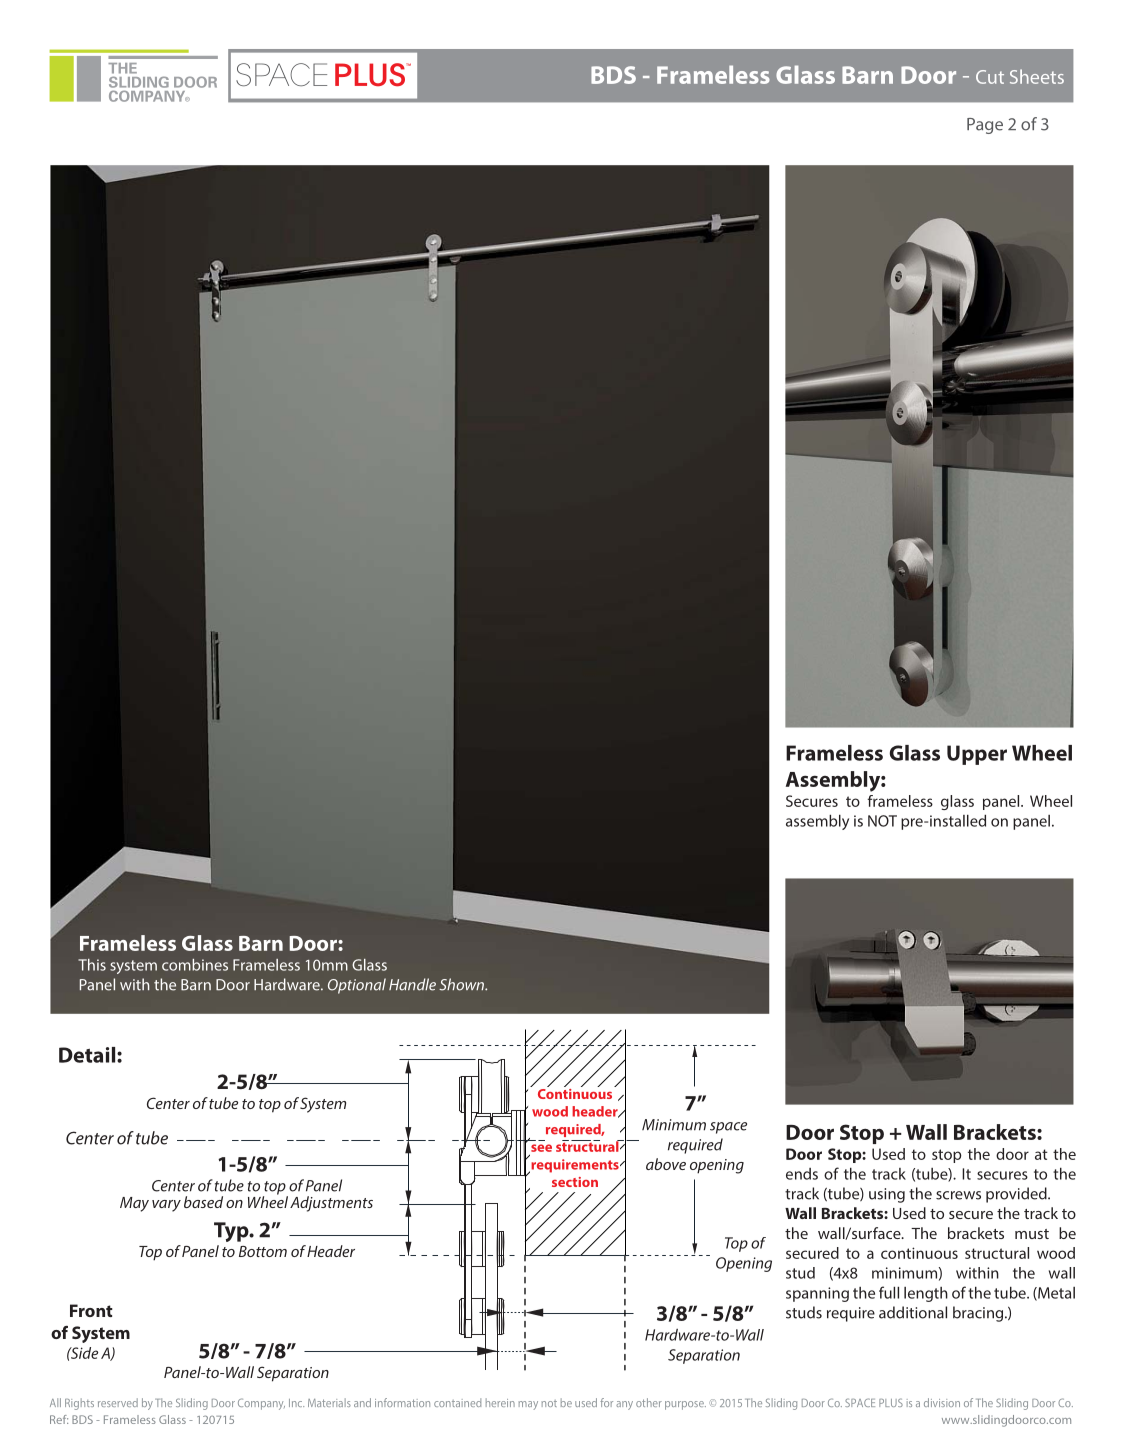 The width and height of the screenshot is (1123, 1454). Describe the element at coordinates (118, 1402) in the screenshot. I see `reserved` at that location.
